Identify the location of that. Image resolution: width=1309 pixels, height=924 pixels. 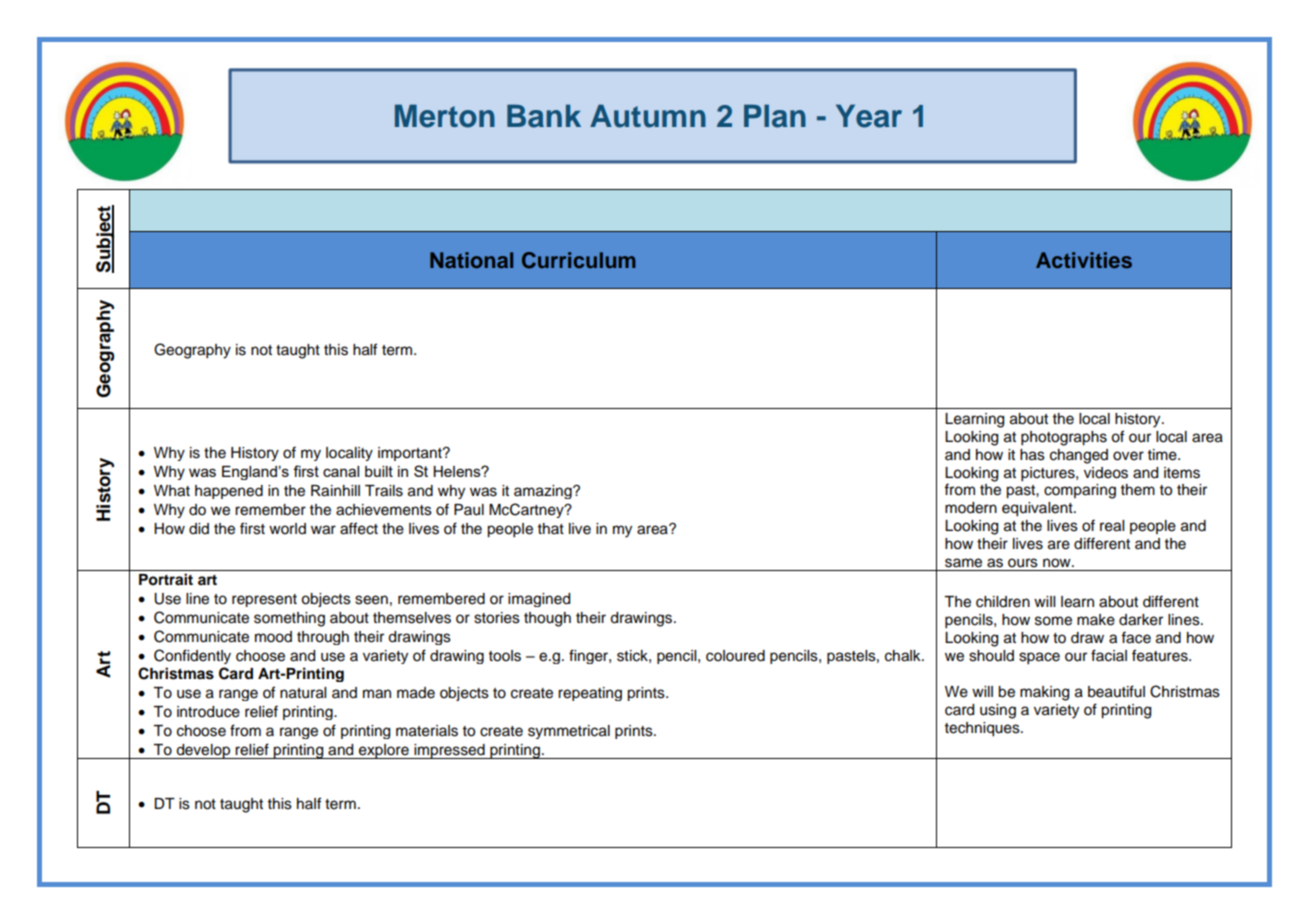
(551, 528).
